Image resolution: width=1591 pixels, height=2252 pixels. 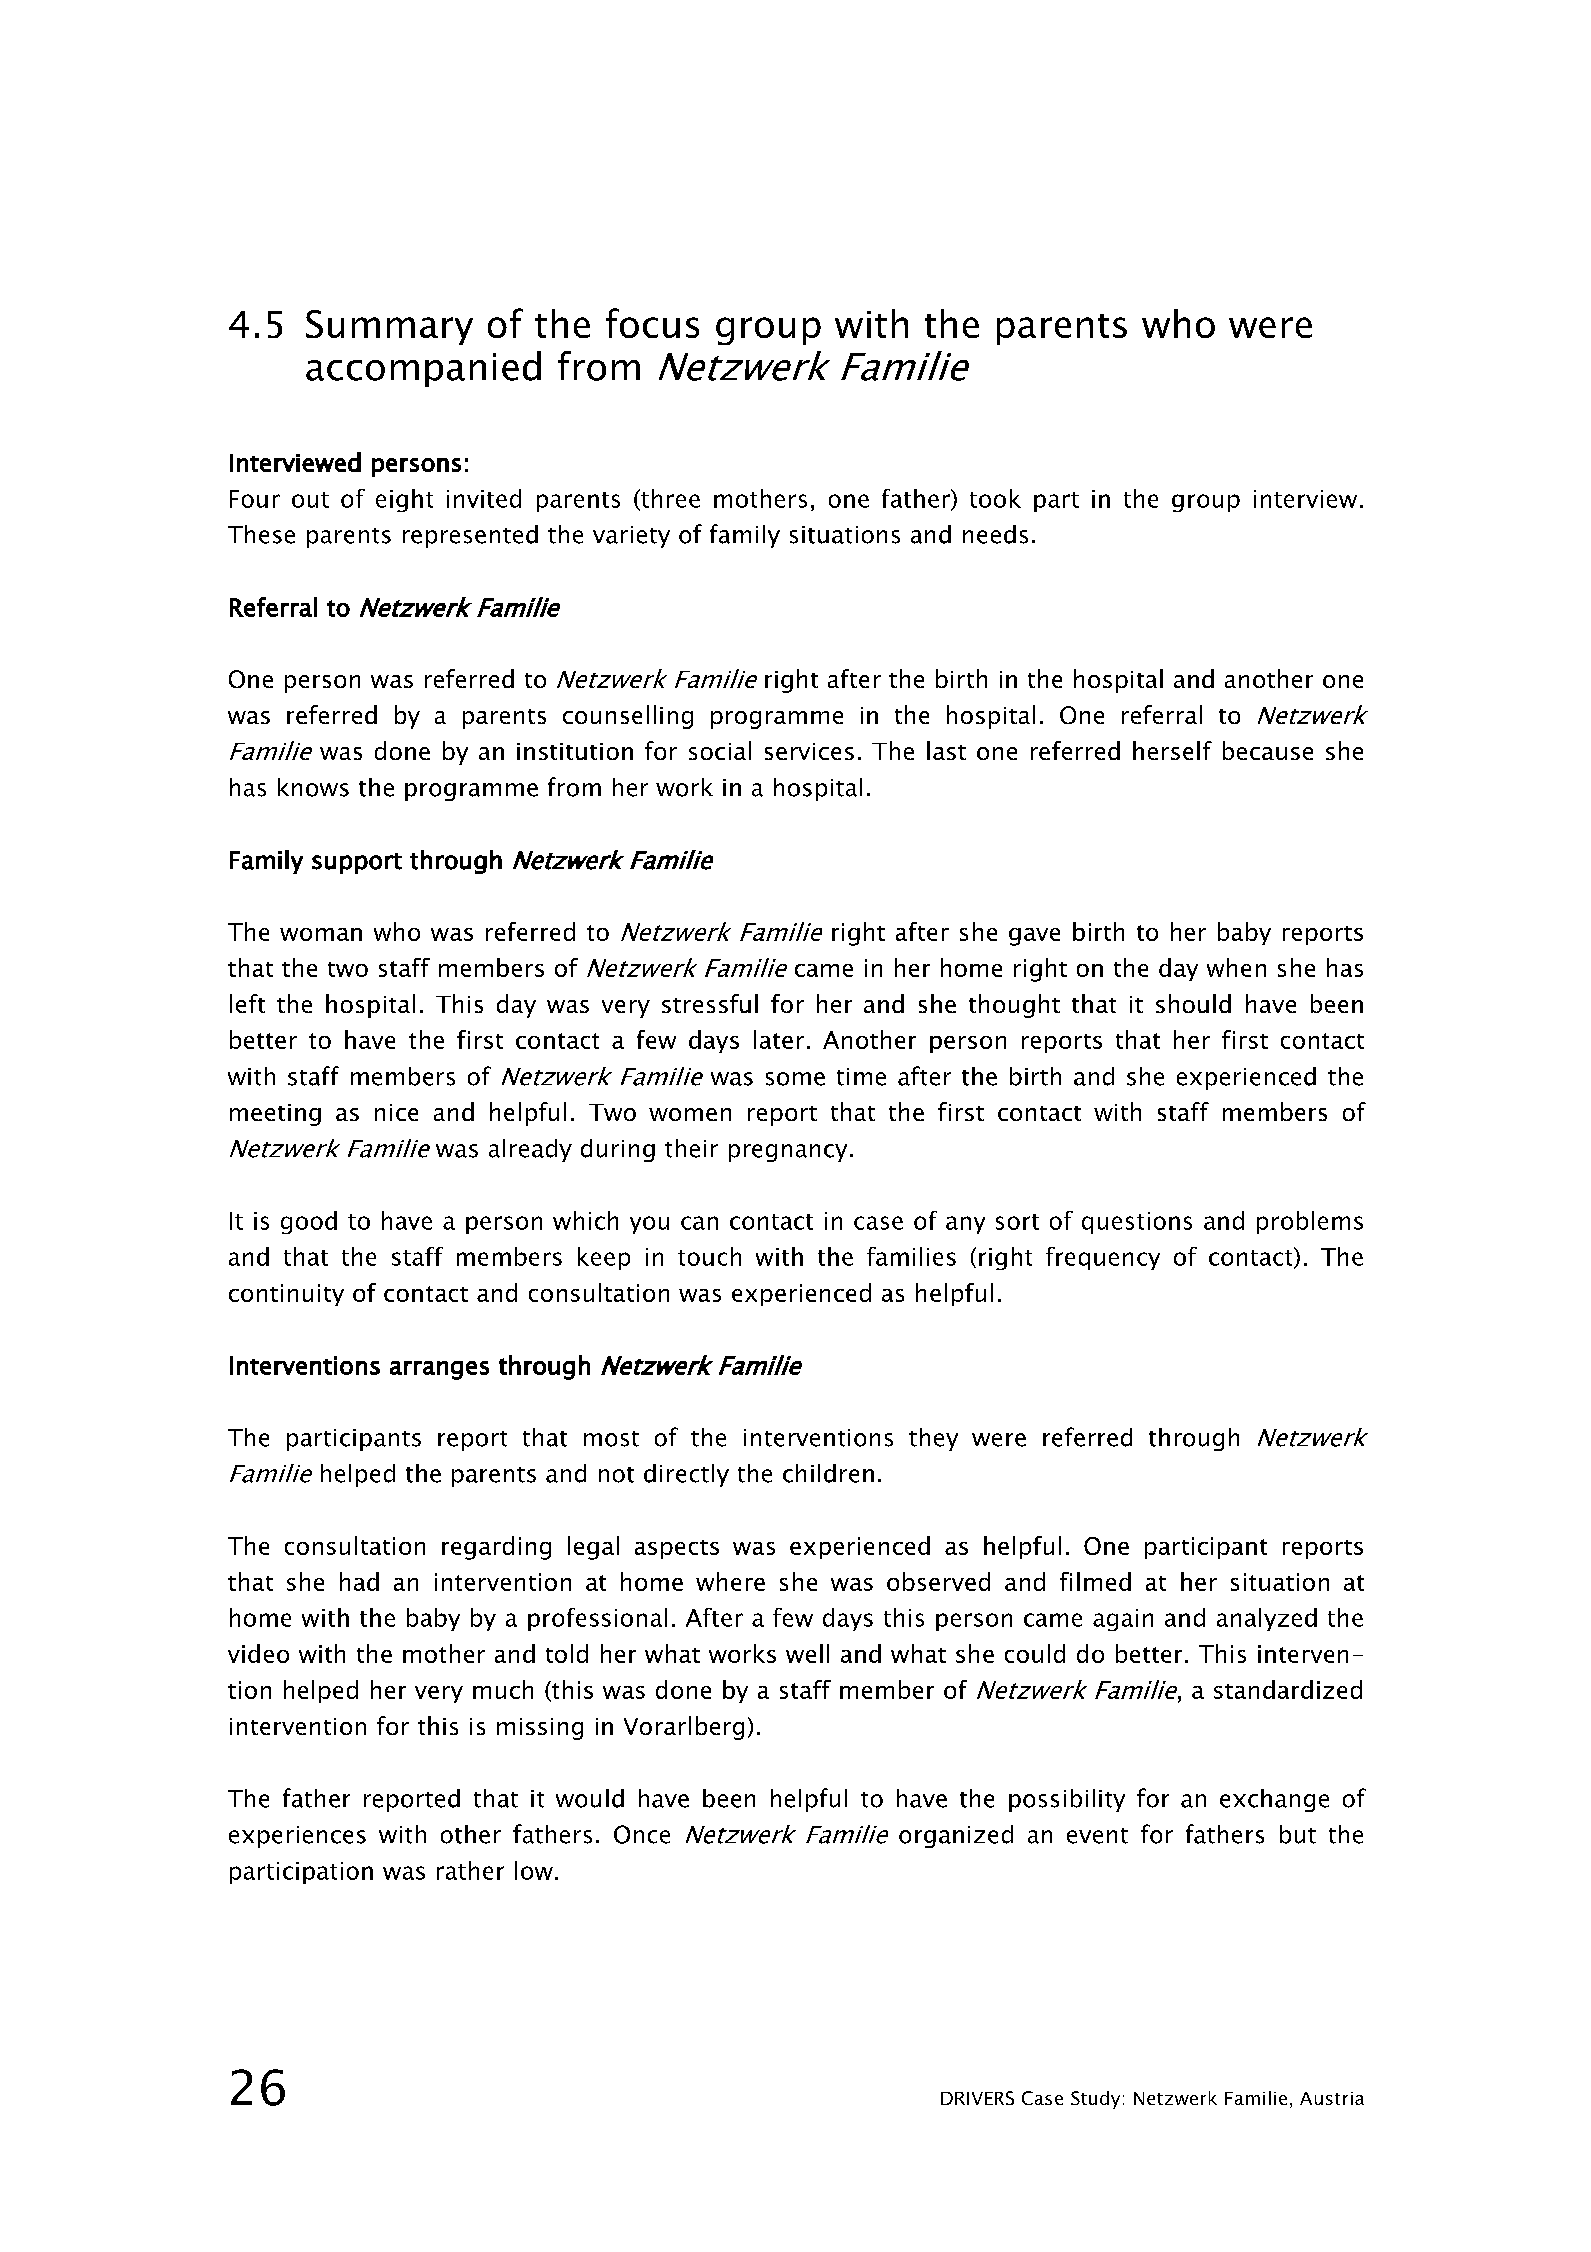 What do you see at coordinates (321, 934) in the screenshot?
I see `woman` at bounding box center [321, 934].
